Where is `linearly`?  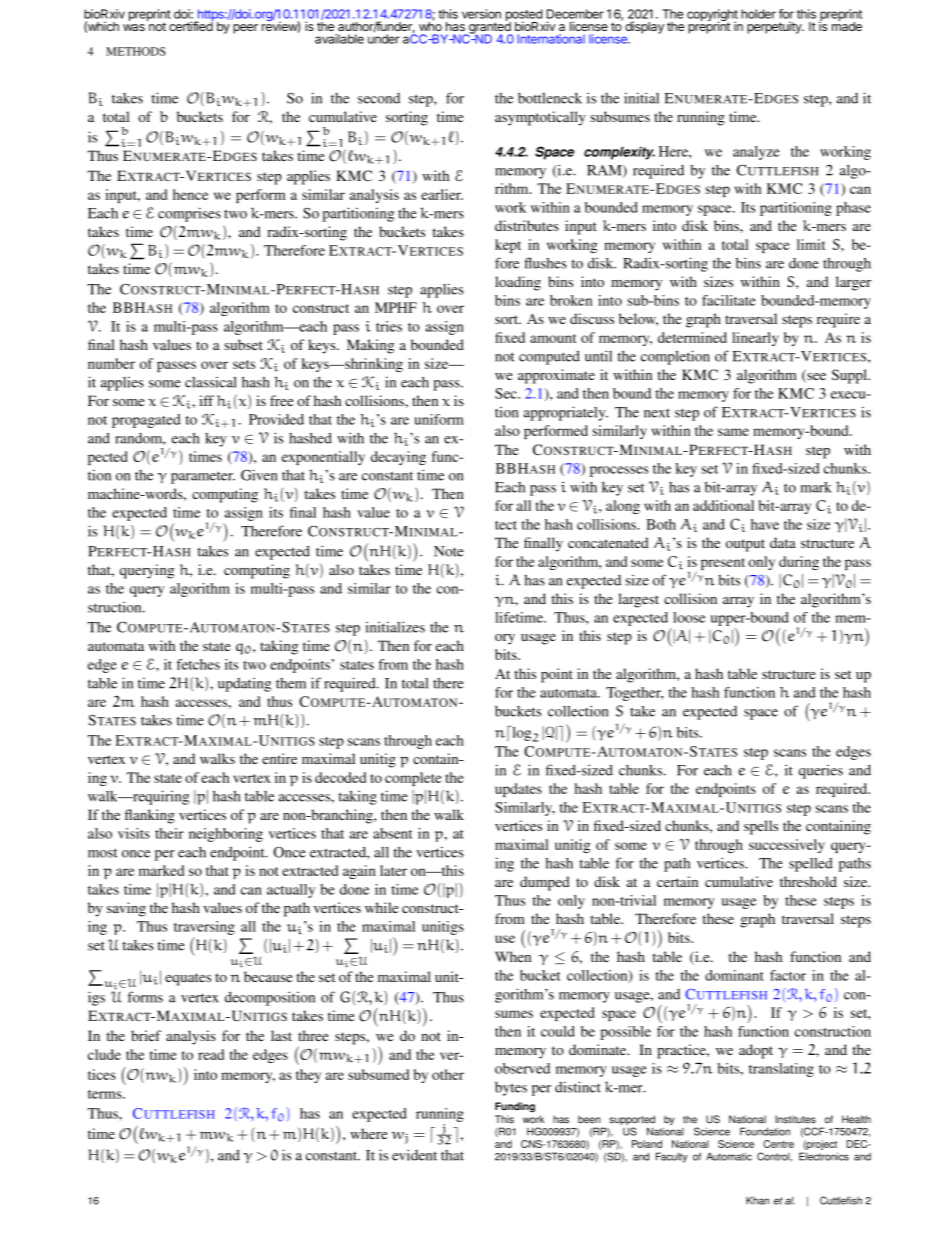 linearly is located at coordinates (755, 339).
